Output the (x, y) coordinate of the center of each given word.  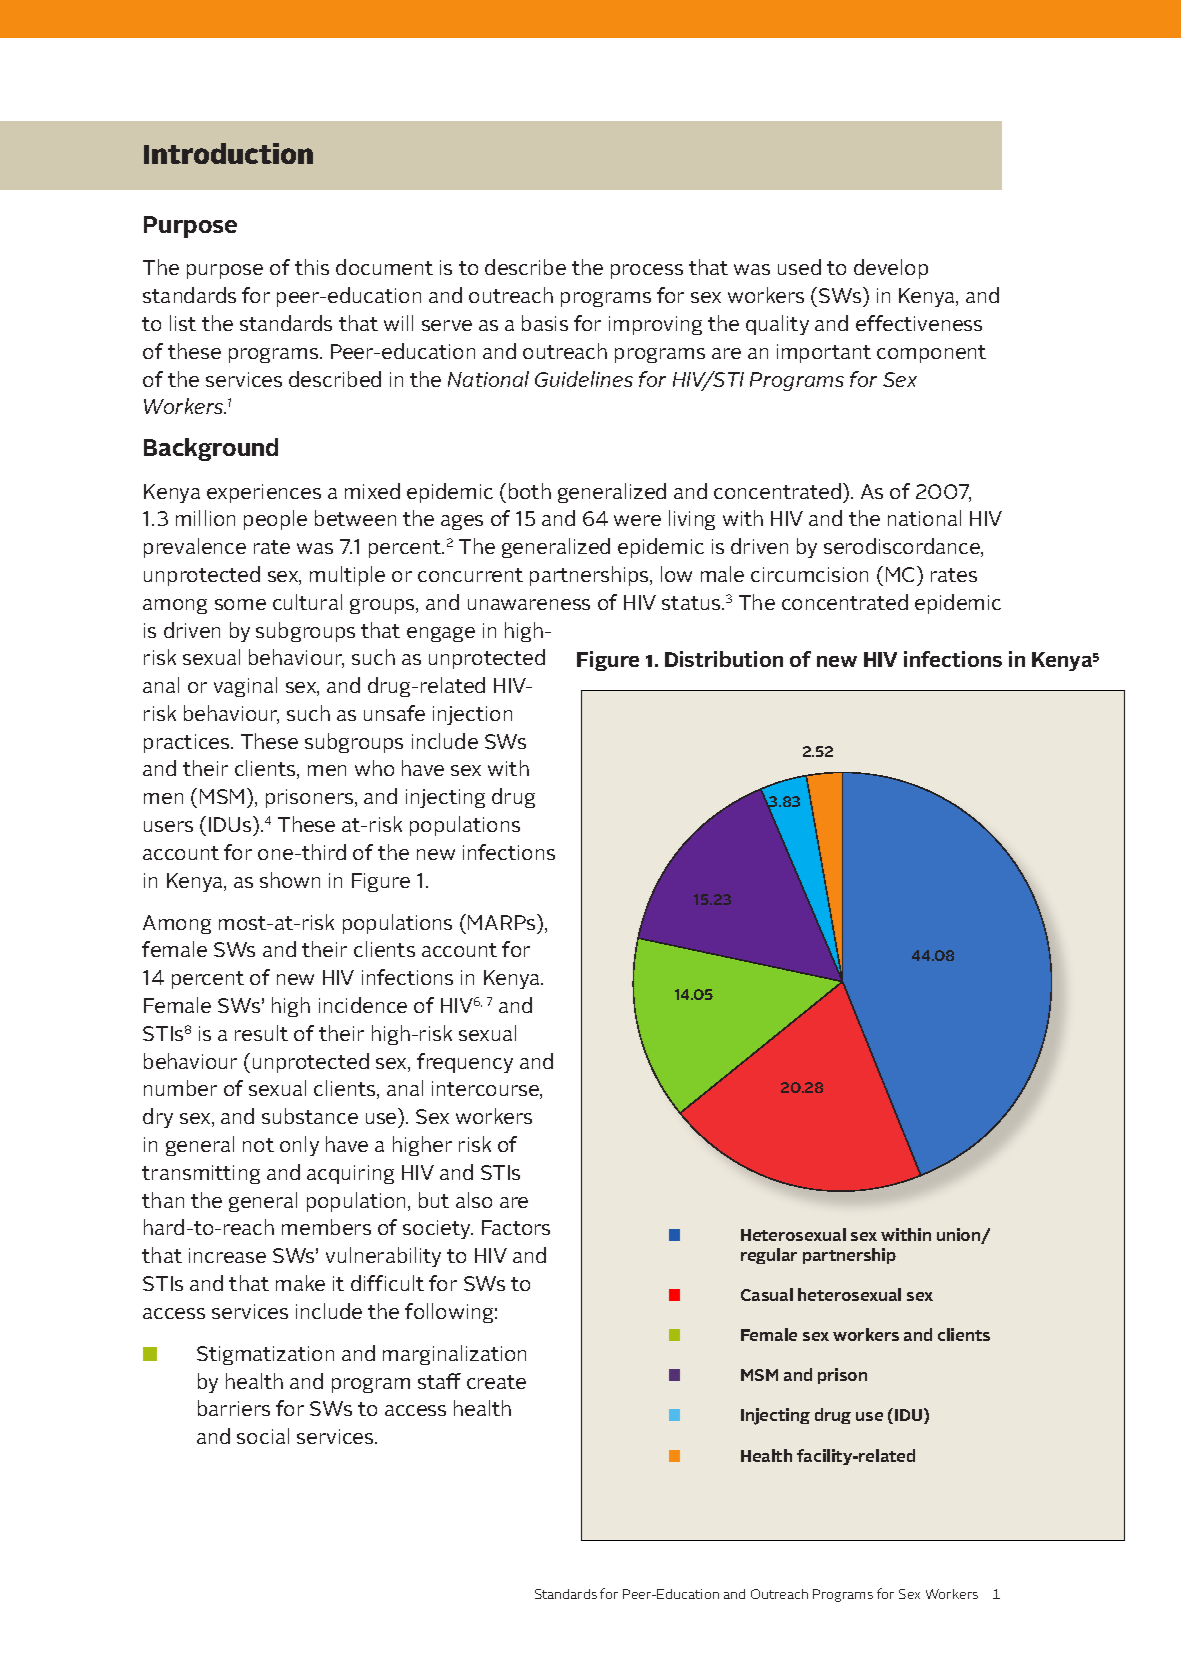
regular (769, 1256)
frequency (465, 1063)
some (240, 604)
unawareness (529, 604)
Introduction (228, 153)
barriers (234, 1408)
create (496, 1382)
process (647, 271)
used (799, 267)
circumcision (809, 574)
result (261, 1033)
